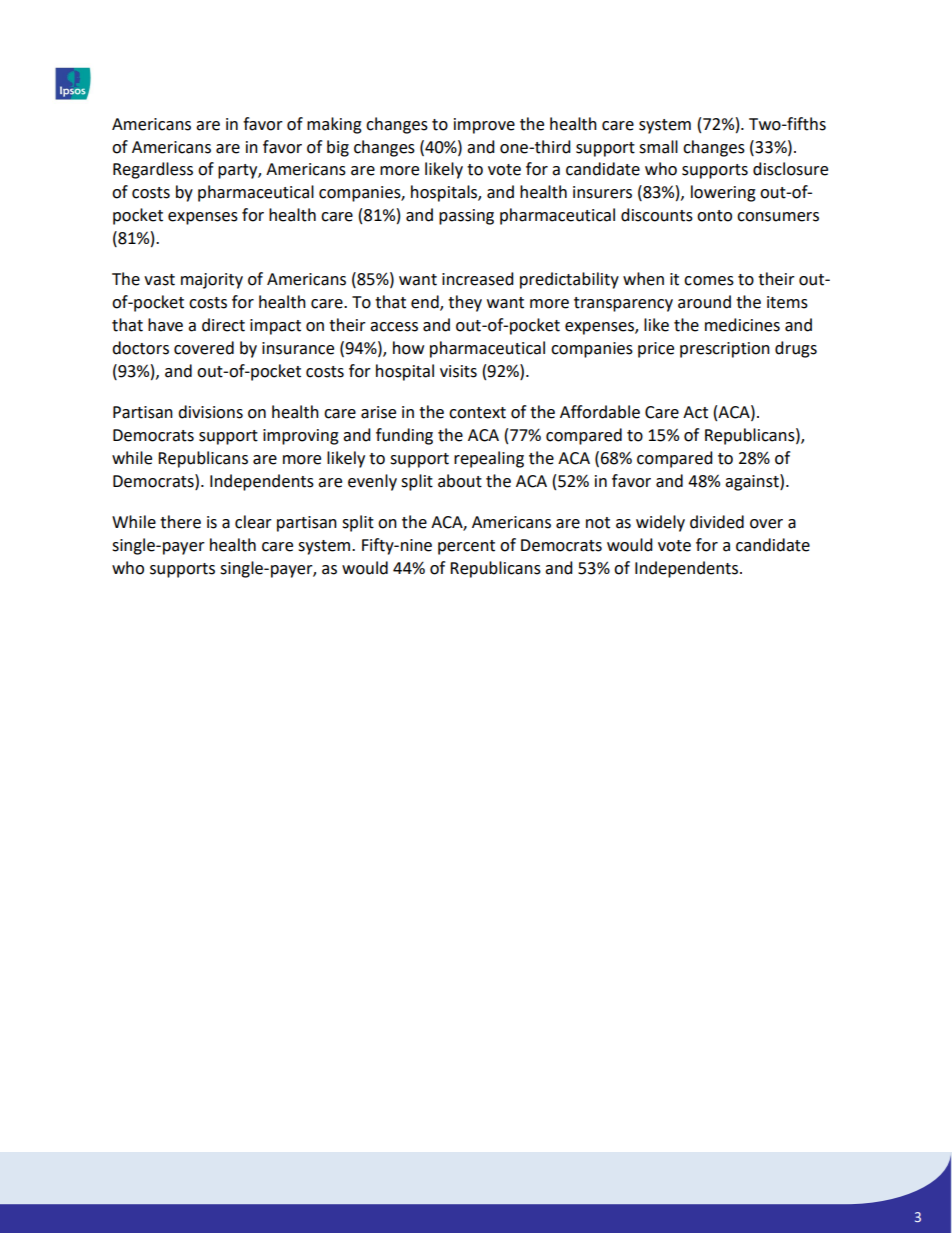  What do you see at coordinates (212, 281) in the page?
I see `majority` at bounding box center [212, 281].
